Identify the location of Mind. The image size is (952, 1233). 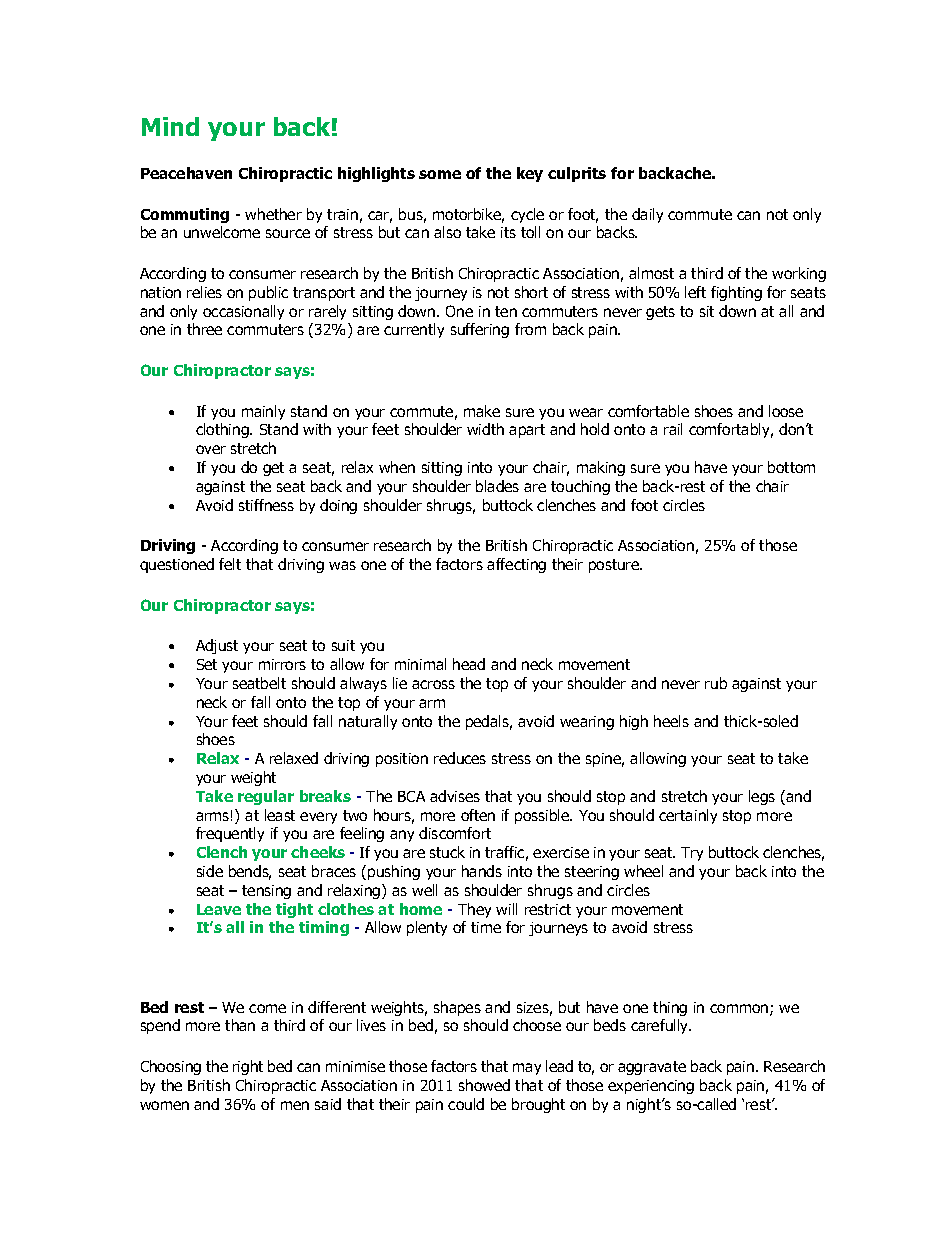
(170, 126).
